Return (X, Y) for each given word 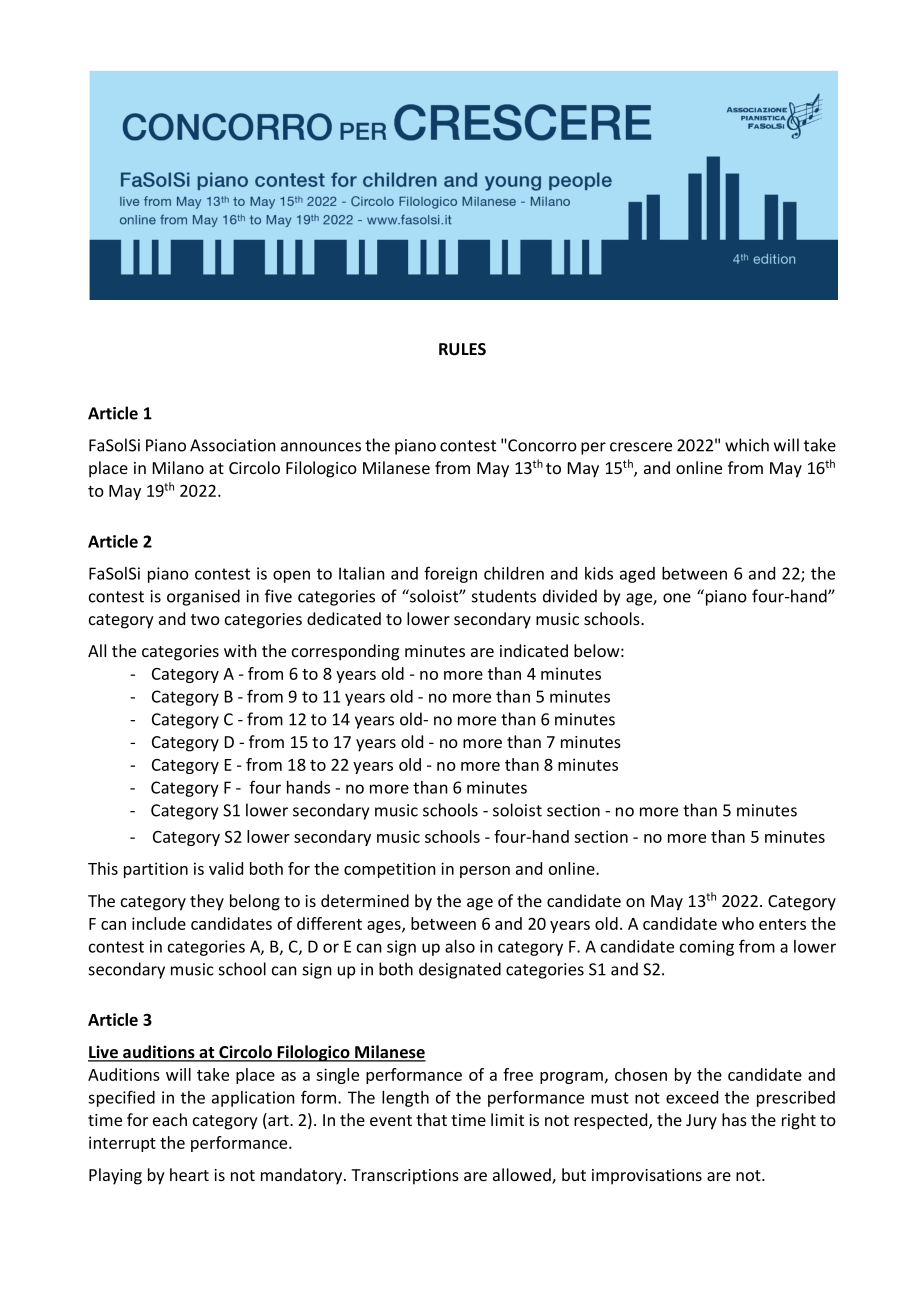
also (460, 946)
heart (189, 1174)
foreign (450, 574)
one (677, 598)
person (485, 872)
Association (233, 445)
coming (707, 948)
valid (226, 868)
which (747, 445)
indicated (534, 650)
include (159, 923)
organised (203, 597)
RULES (462, 349)
